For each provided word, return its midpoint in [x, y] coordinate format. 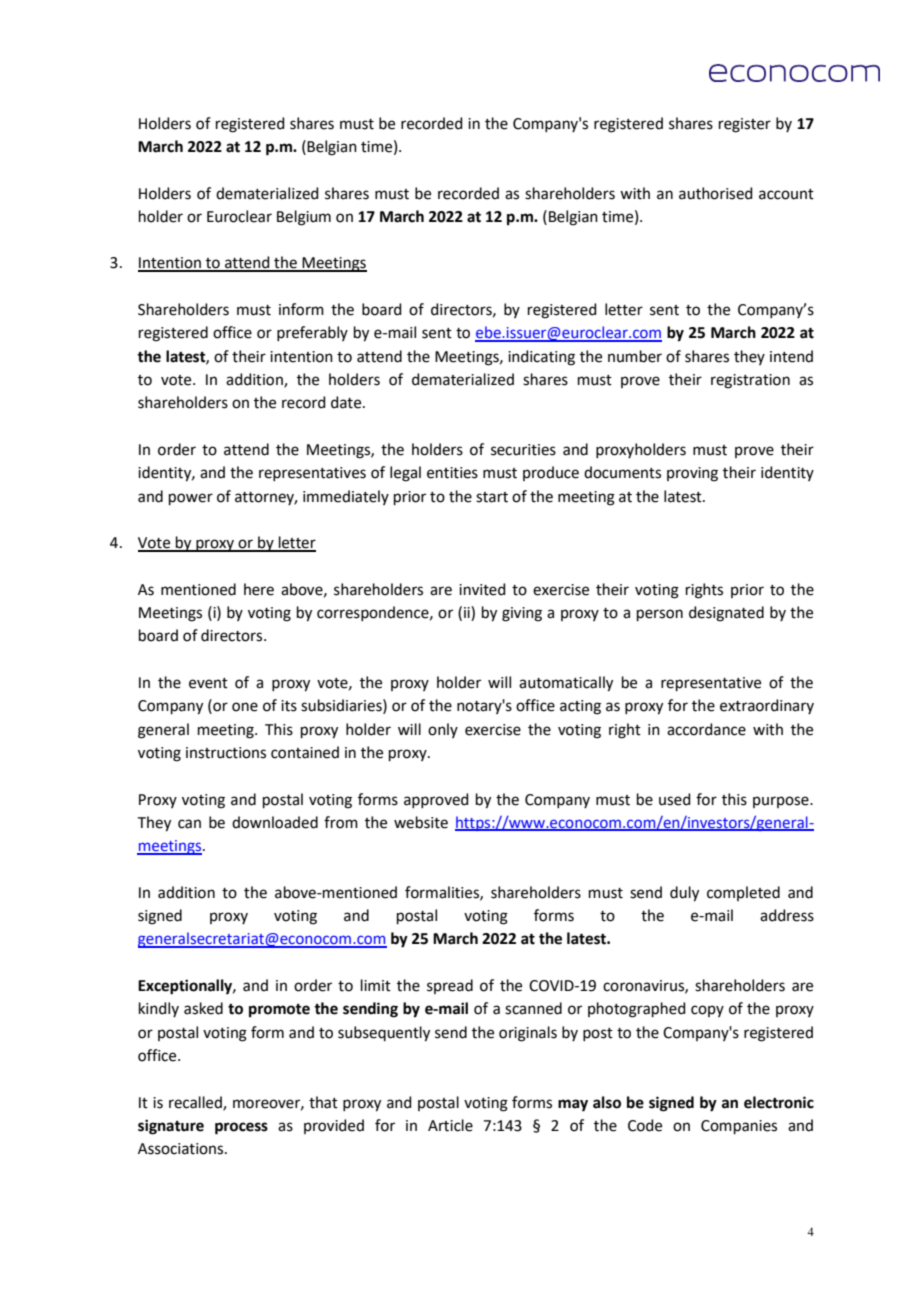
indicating [541, 358]
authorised [716, 193]
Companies [739, 1127]
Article [450, 1125]
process [241, 1128]
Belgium [304, 218]
